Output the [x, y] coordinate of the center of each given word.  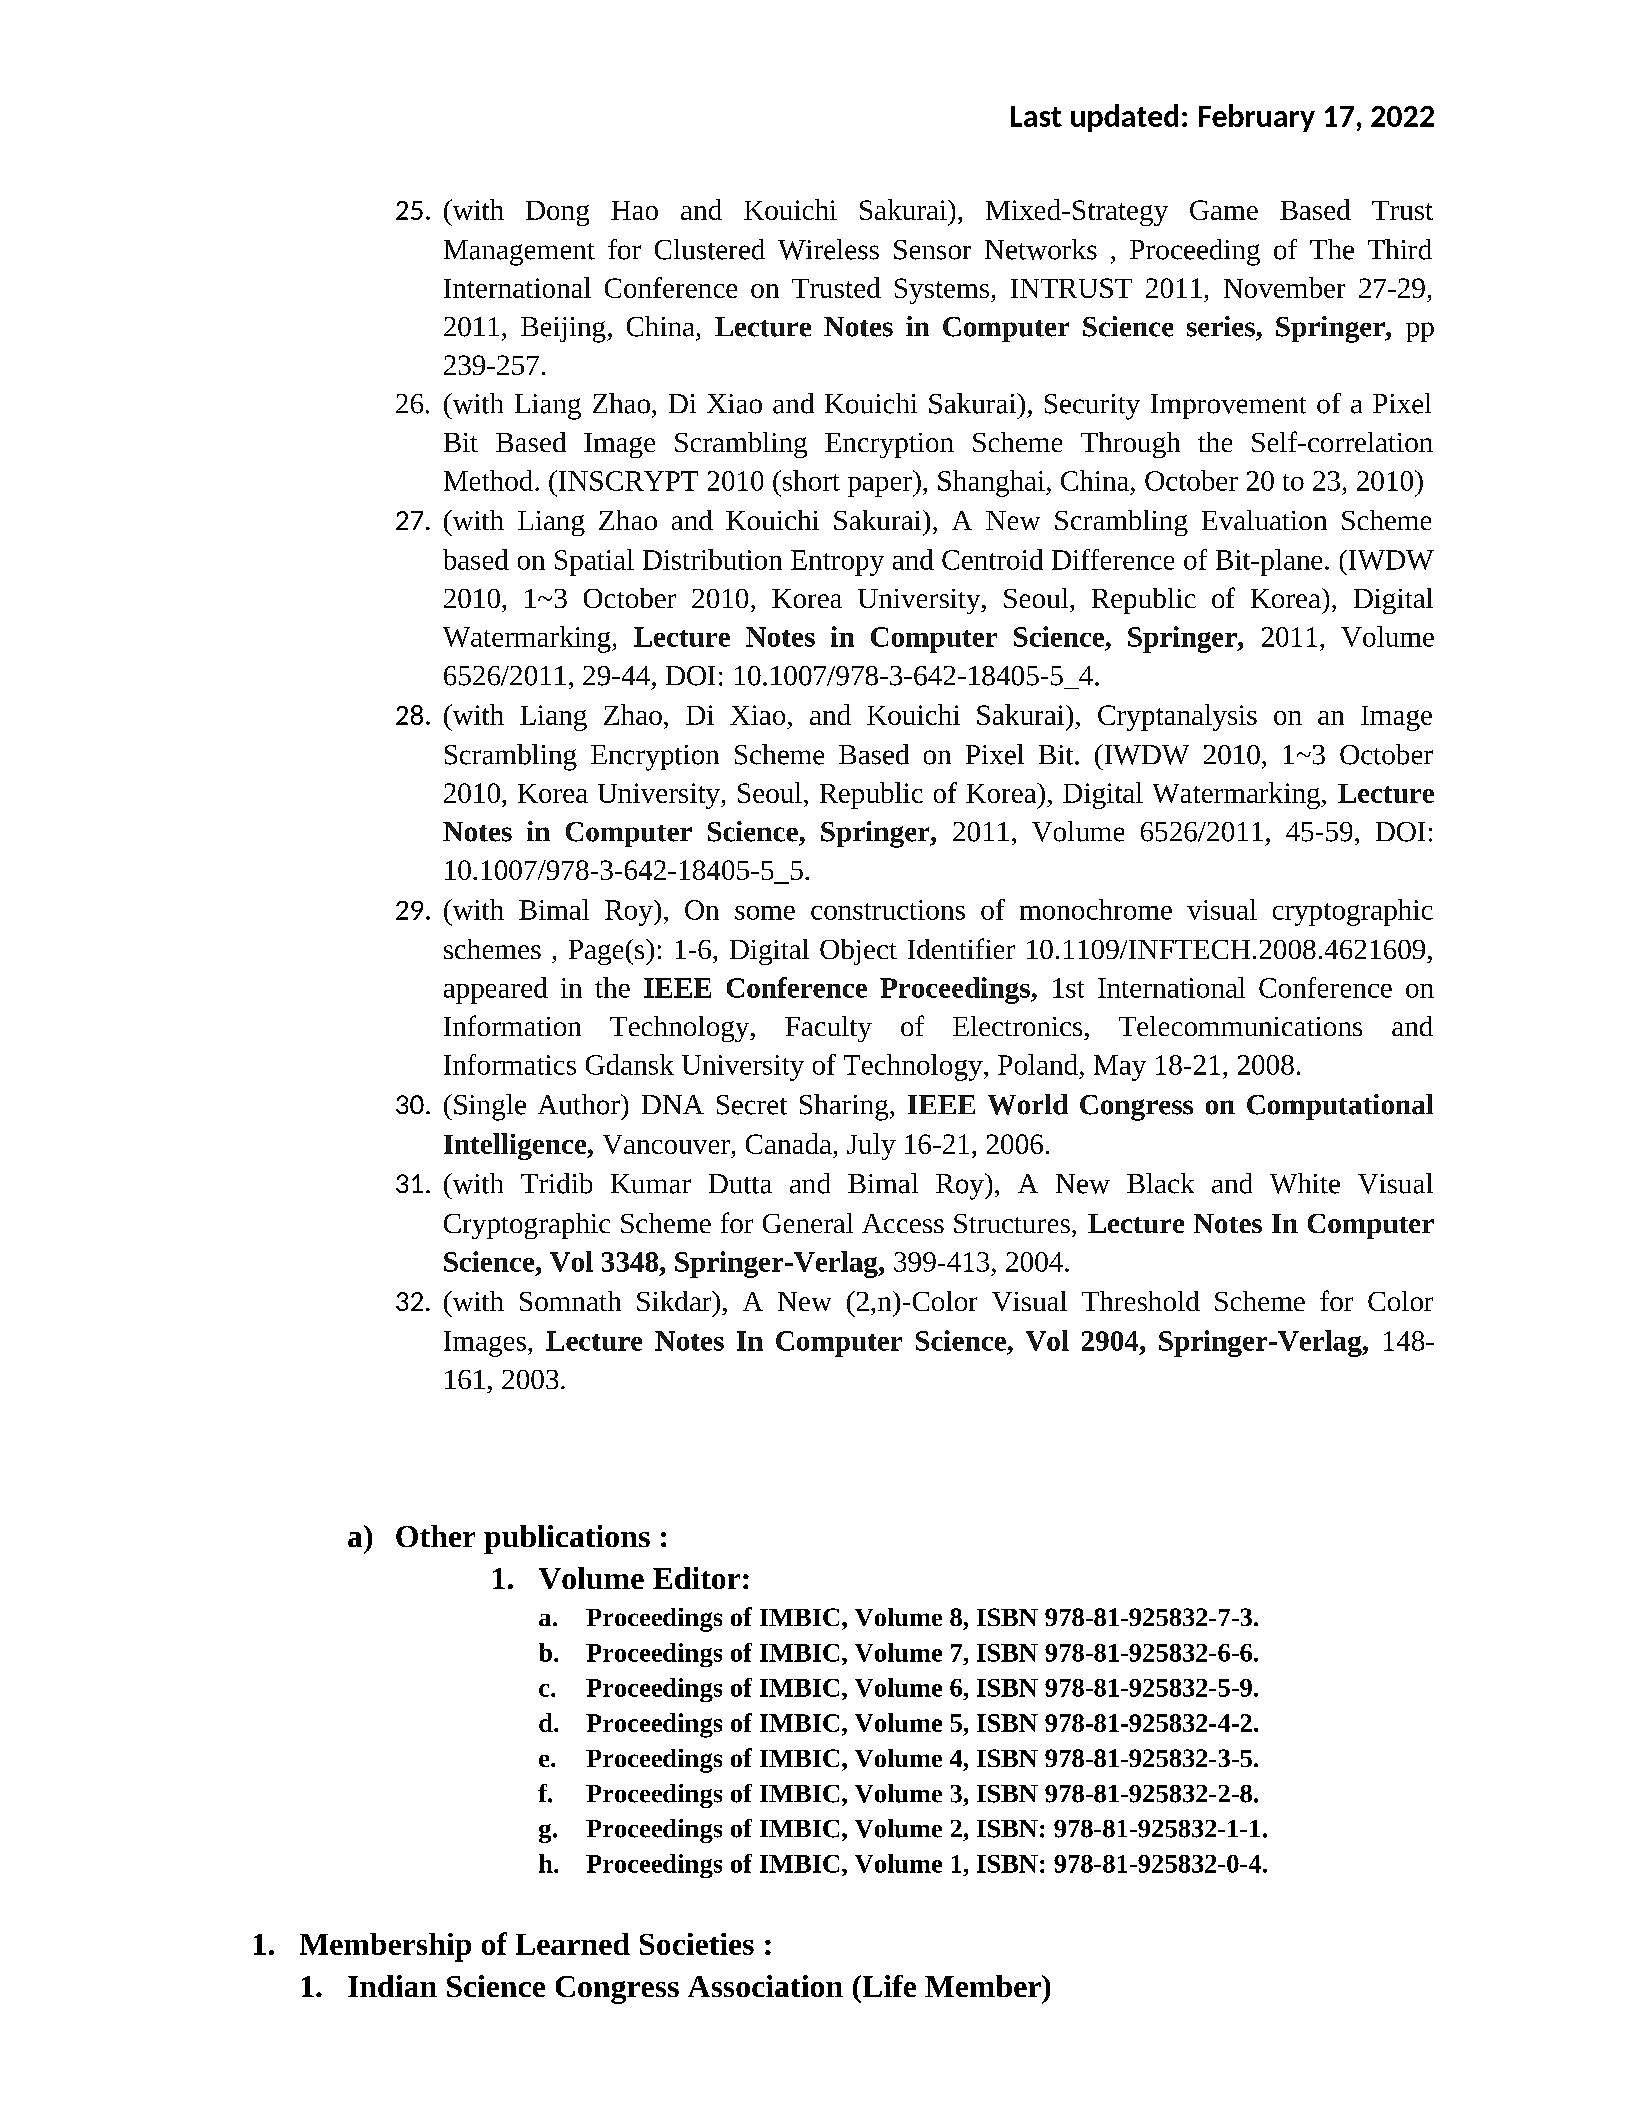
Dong [557, 213]
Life [888, 1986]
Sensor [932, 250]
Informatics [510, 1064]
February [1257, 118]
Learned [573, 1944]
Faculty [828, 1029]
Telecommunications [1240, 1026]
